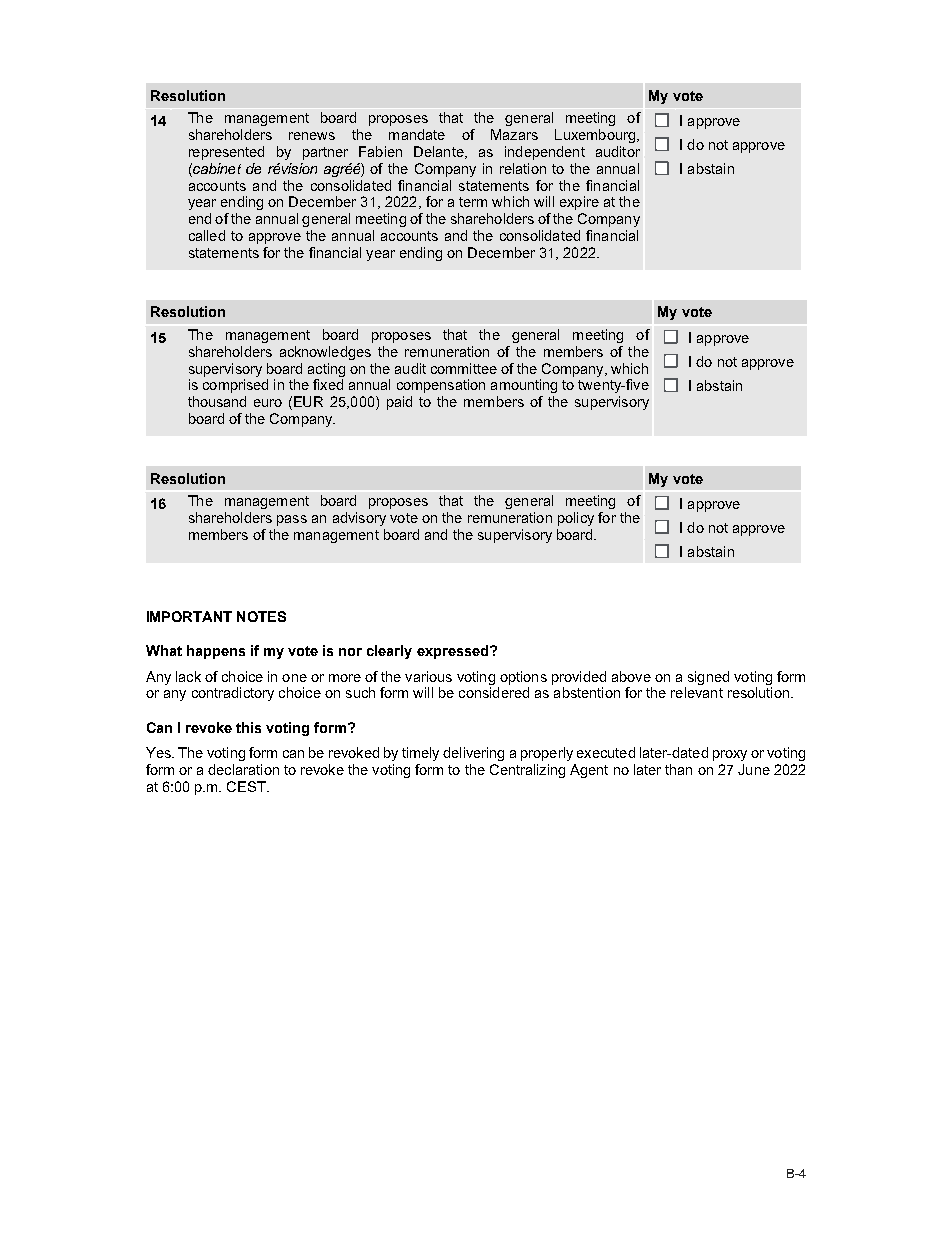  Describe the element at coordinates (359, 519) in the page. I see `advisory` at that location.
